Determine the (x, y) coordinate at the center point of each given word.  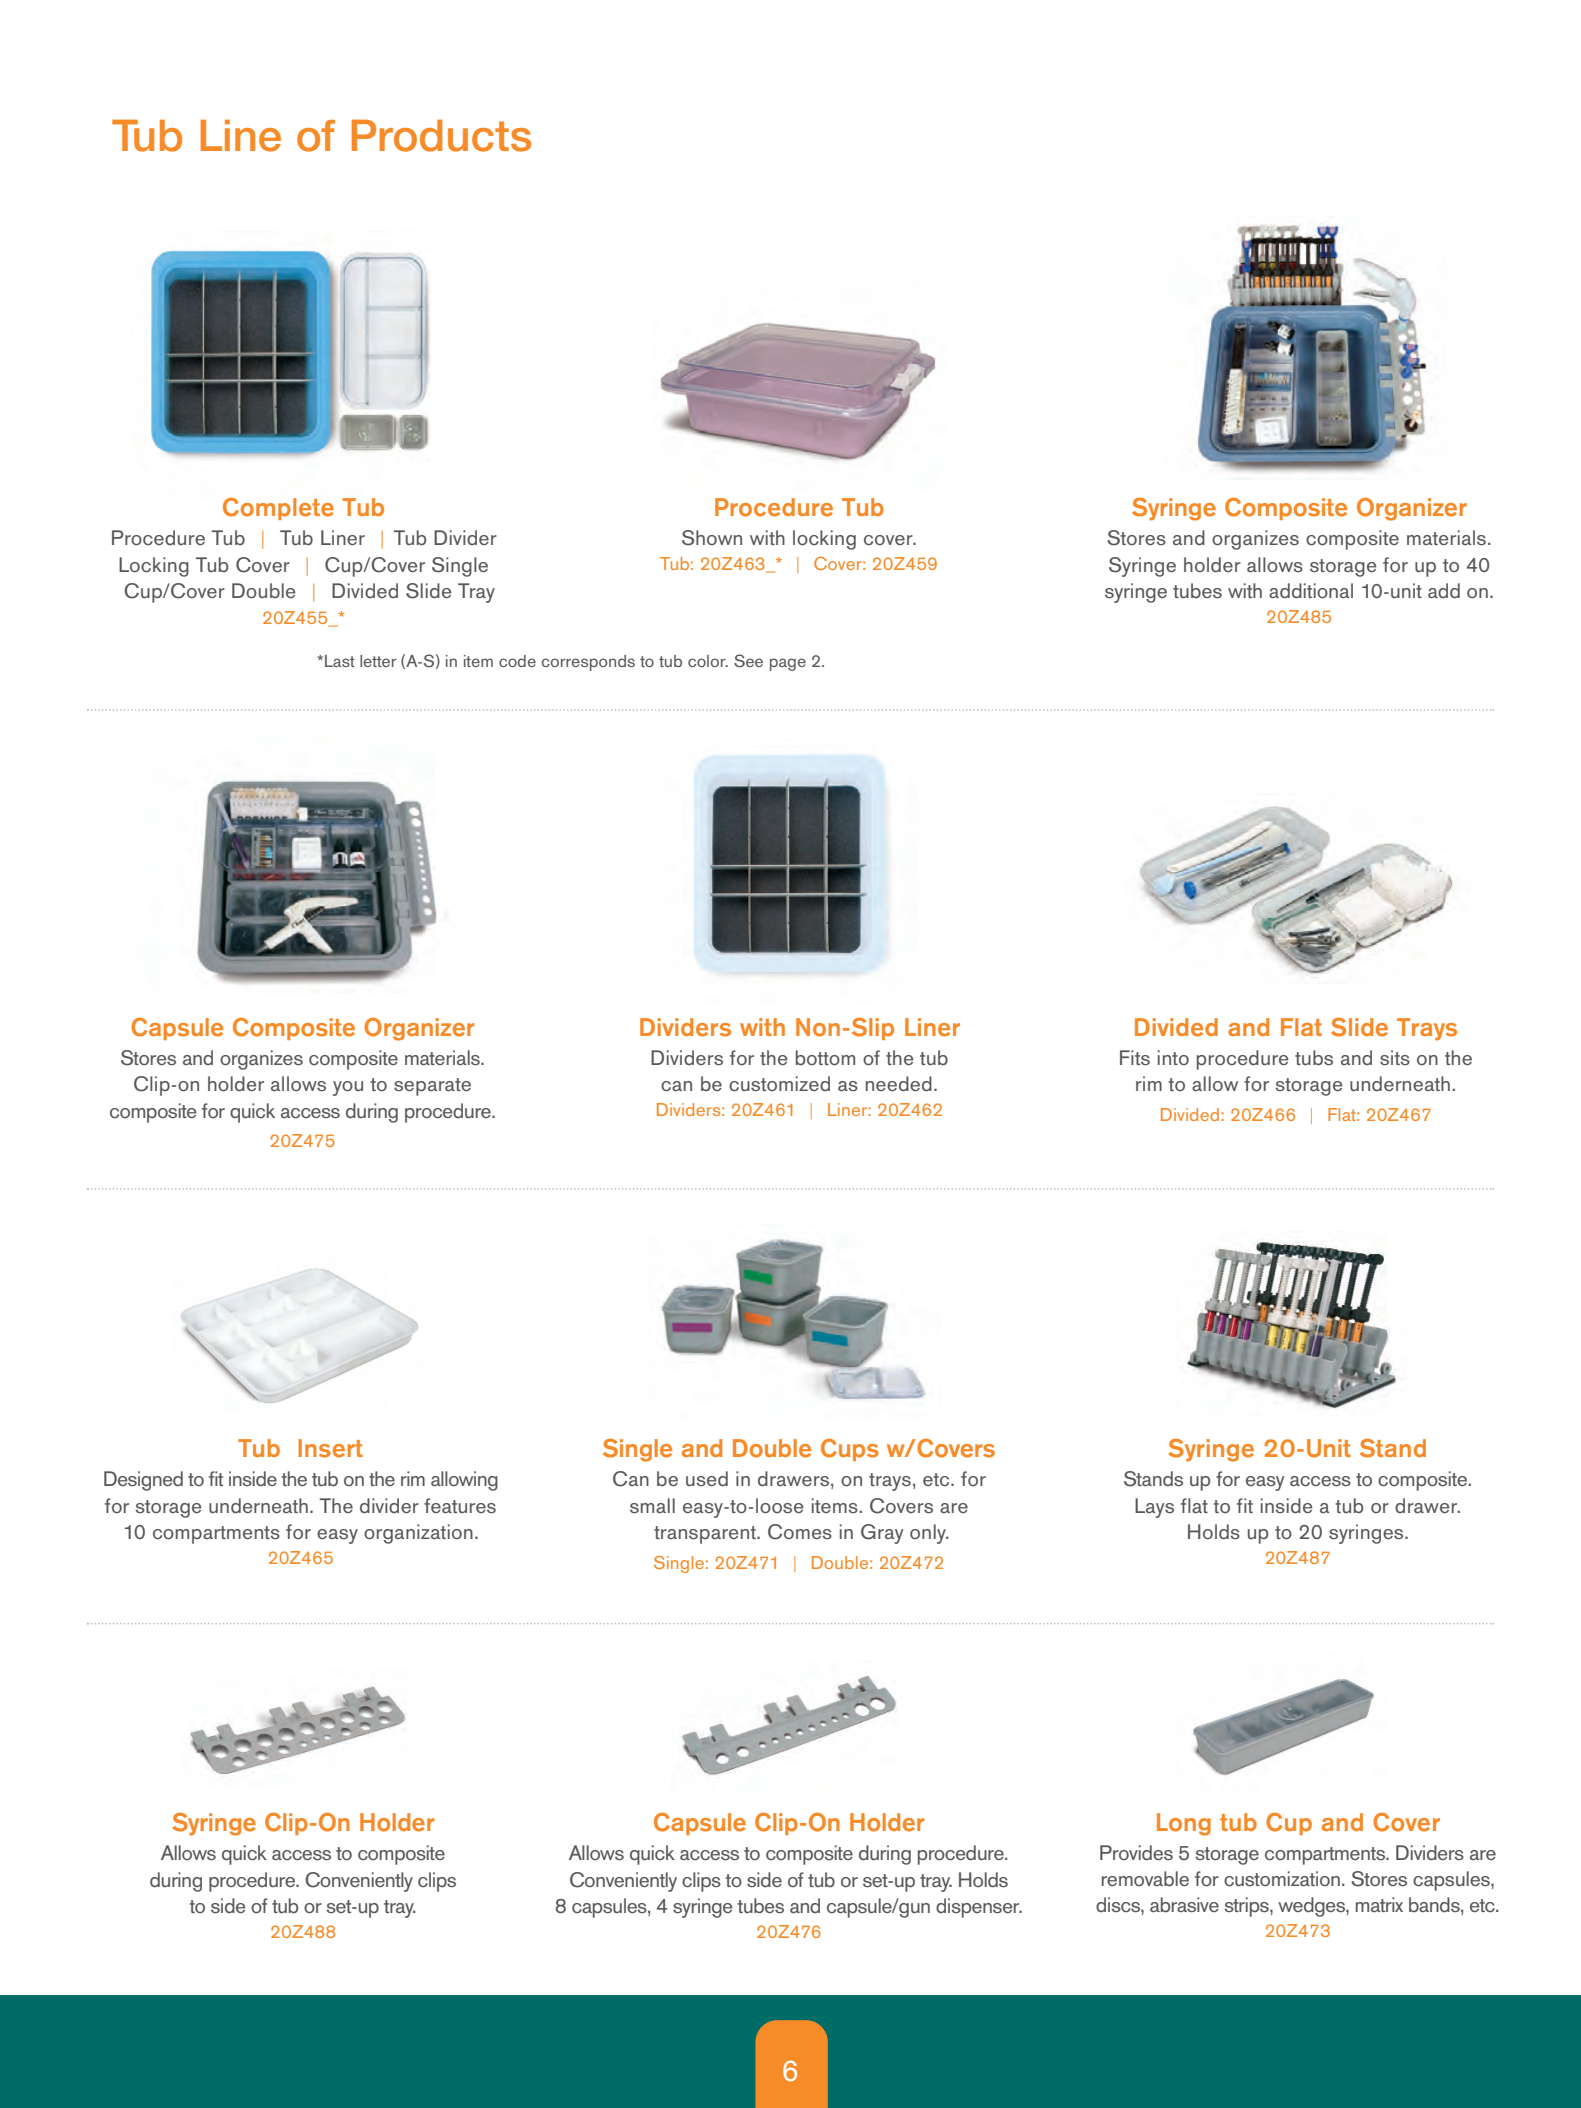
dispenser (979, 1908)
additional (1311, 591)
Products (441, 136)
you (348, 1088)
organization (418, 1534)
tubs (1314, 1058)
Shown (712, 538)
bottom (825, 1057)
